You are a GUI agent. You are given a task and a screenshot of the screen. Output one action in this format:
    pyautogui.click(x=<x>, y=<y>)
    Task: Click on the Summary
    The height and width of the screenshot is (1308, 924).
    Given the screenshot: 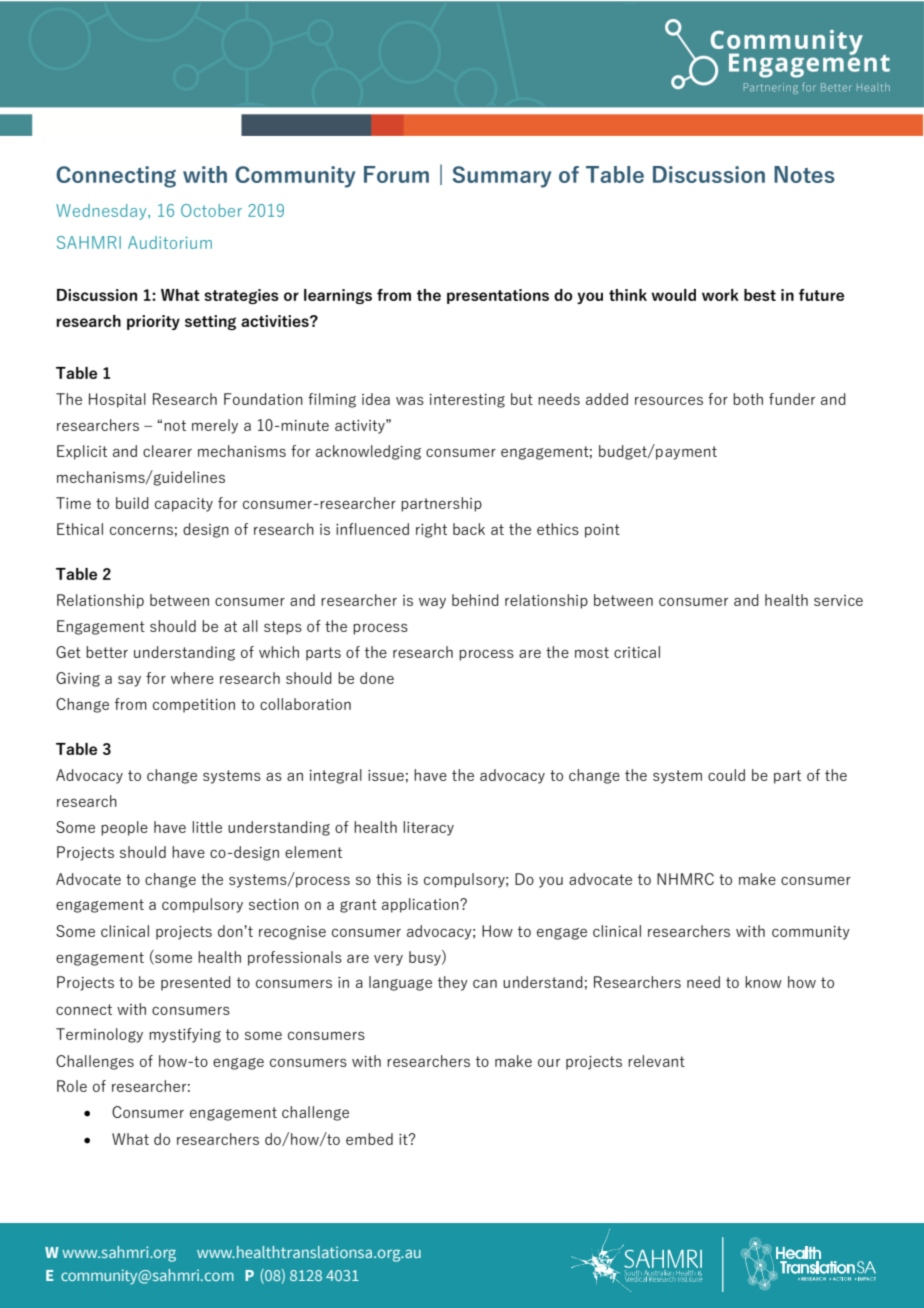 What is the action you would take?
    pyautogui.click(x=501, y=177)
